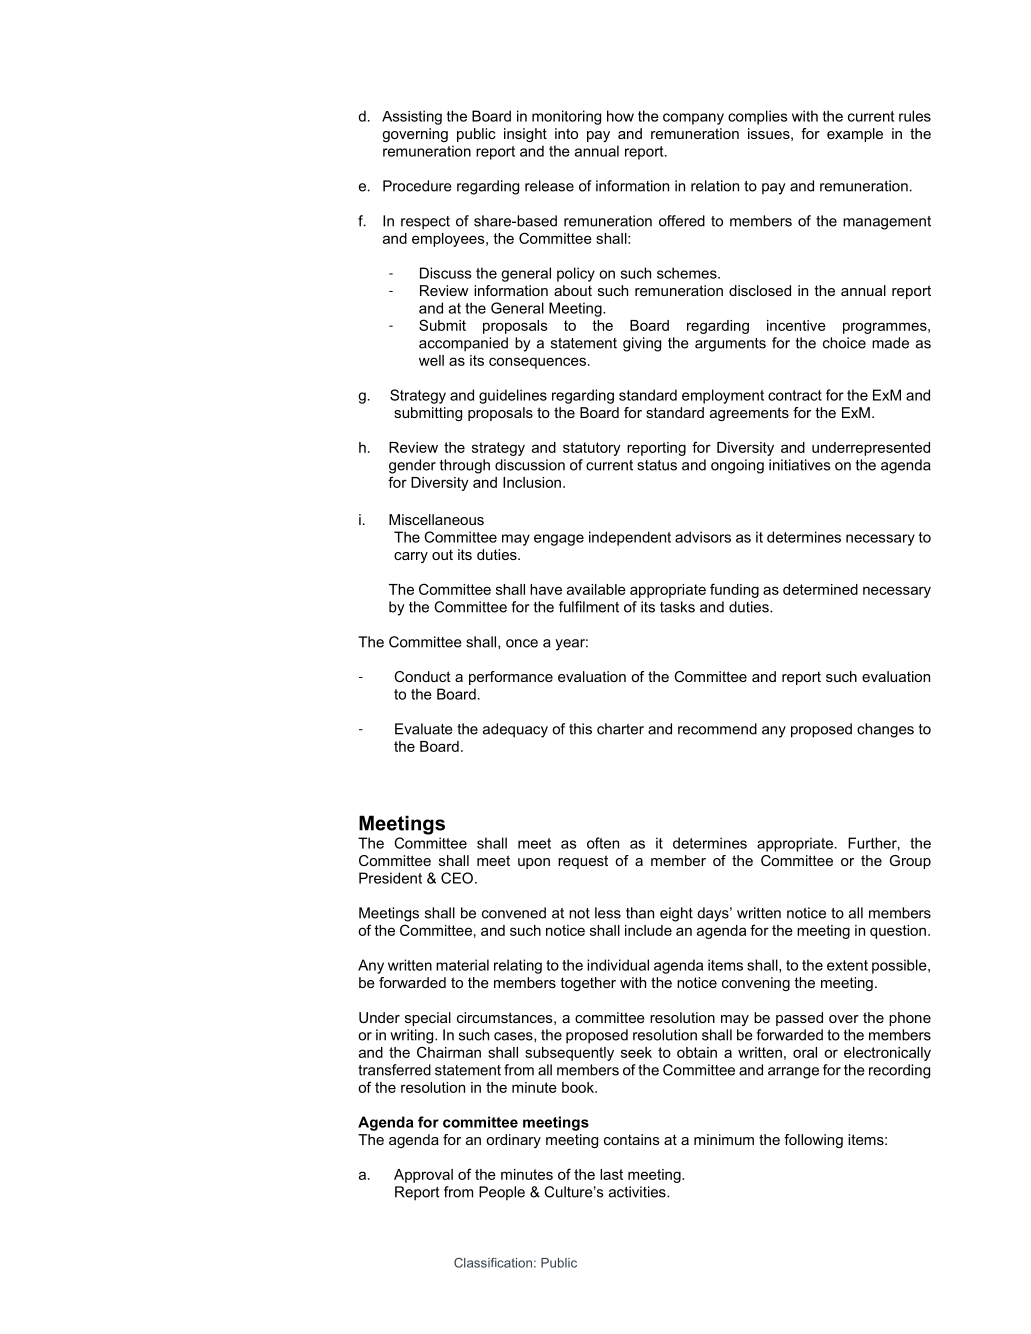 This screenshot has width=1031, height=1334. I want to click on status, so click(657, 465).
